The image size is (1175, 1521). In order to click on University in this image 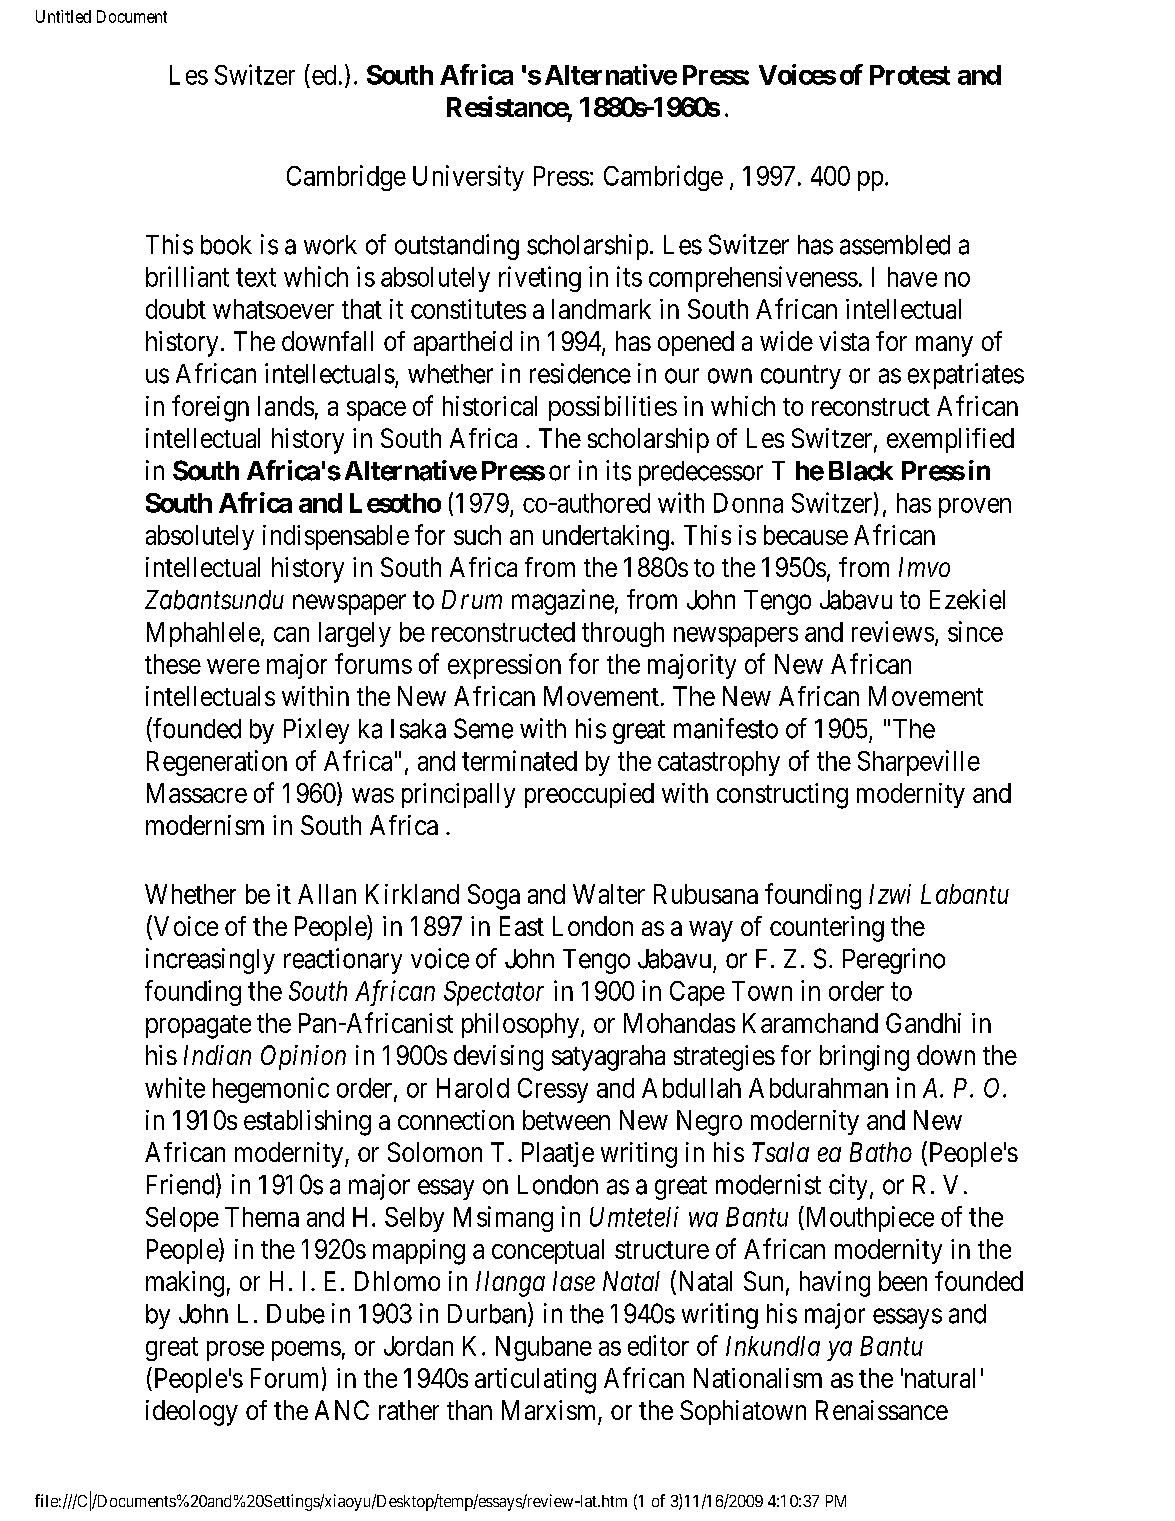, I will do `click(468, 178)`.
